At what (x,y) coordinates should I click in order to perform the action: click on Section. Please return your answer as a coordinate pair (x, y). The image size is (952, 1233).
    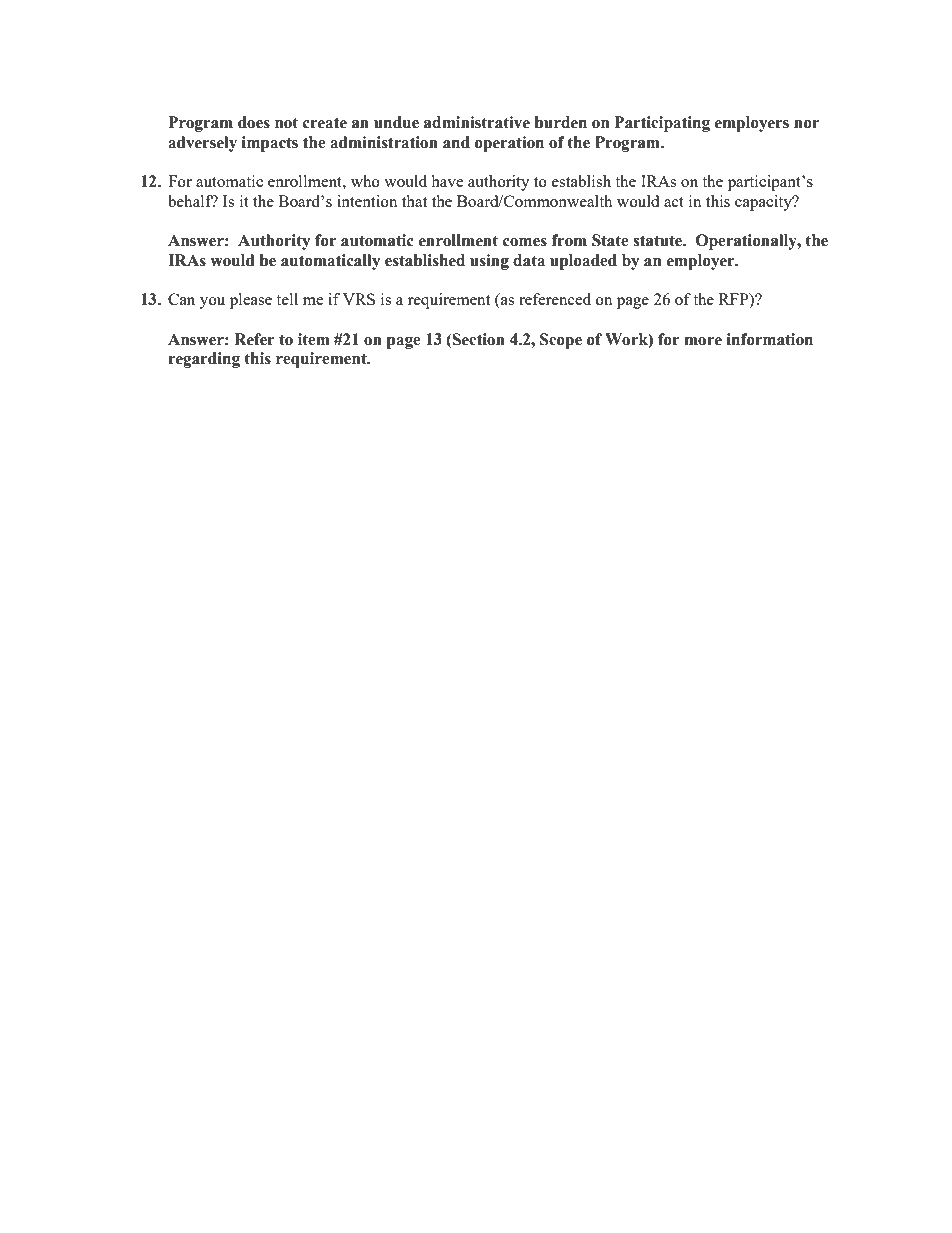
    Looking at the image, I should click on (478, 339).
